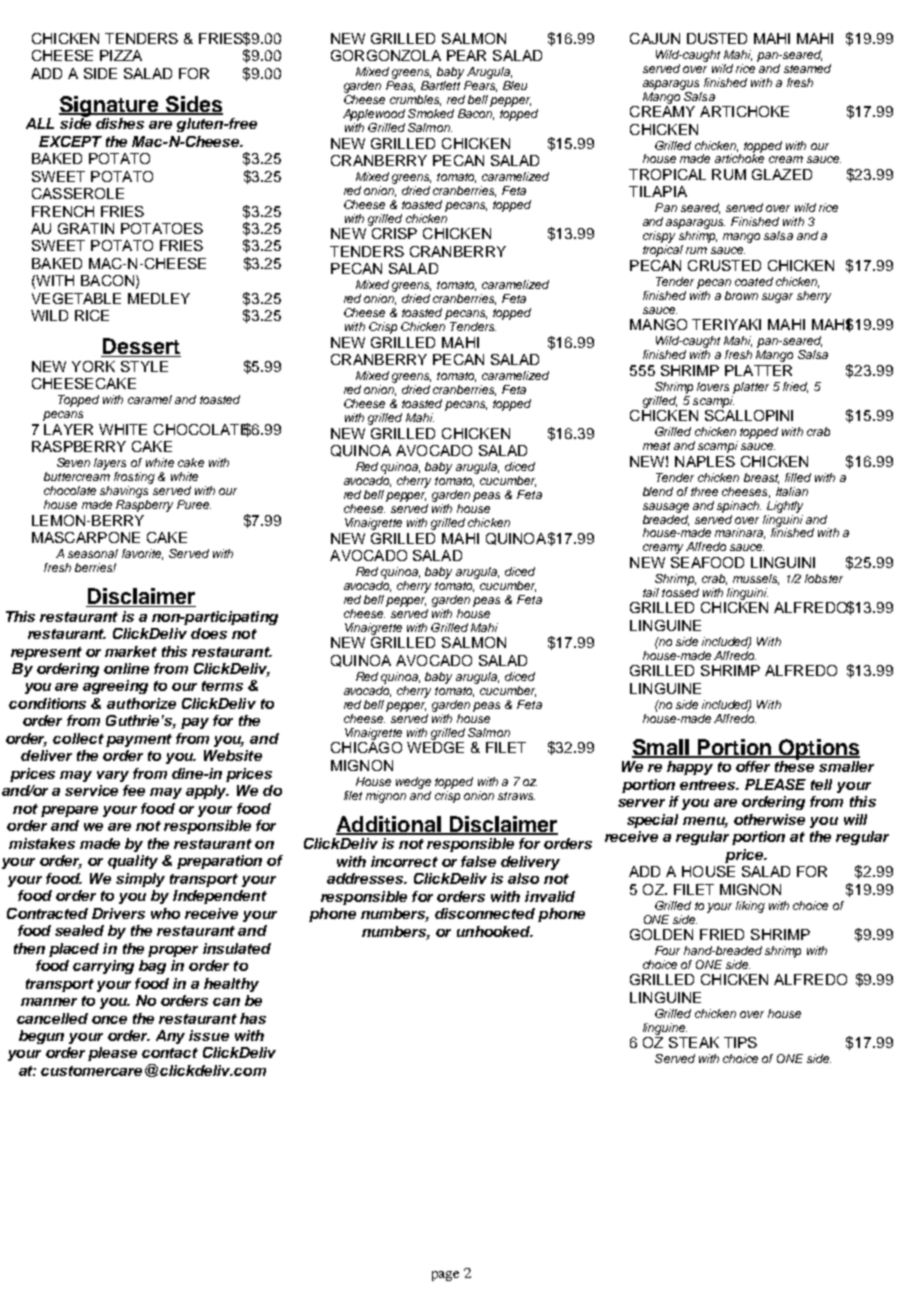  Describe the element at coordinates (750, 907) in the screenshot. I see `liking` at that location.
